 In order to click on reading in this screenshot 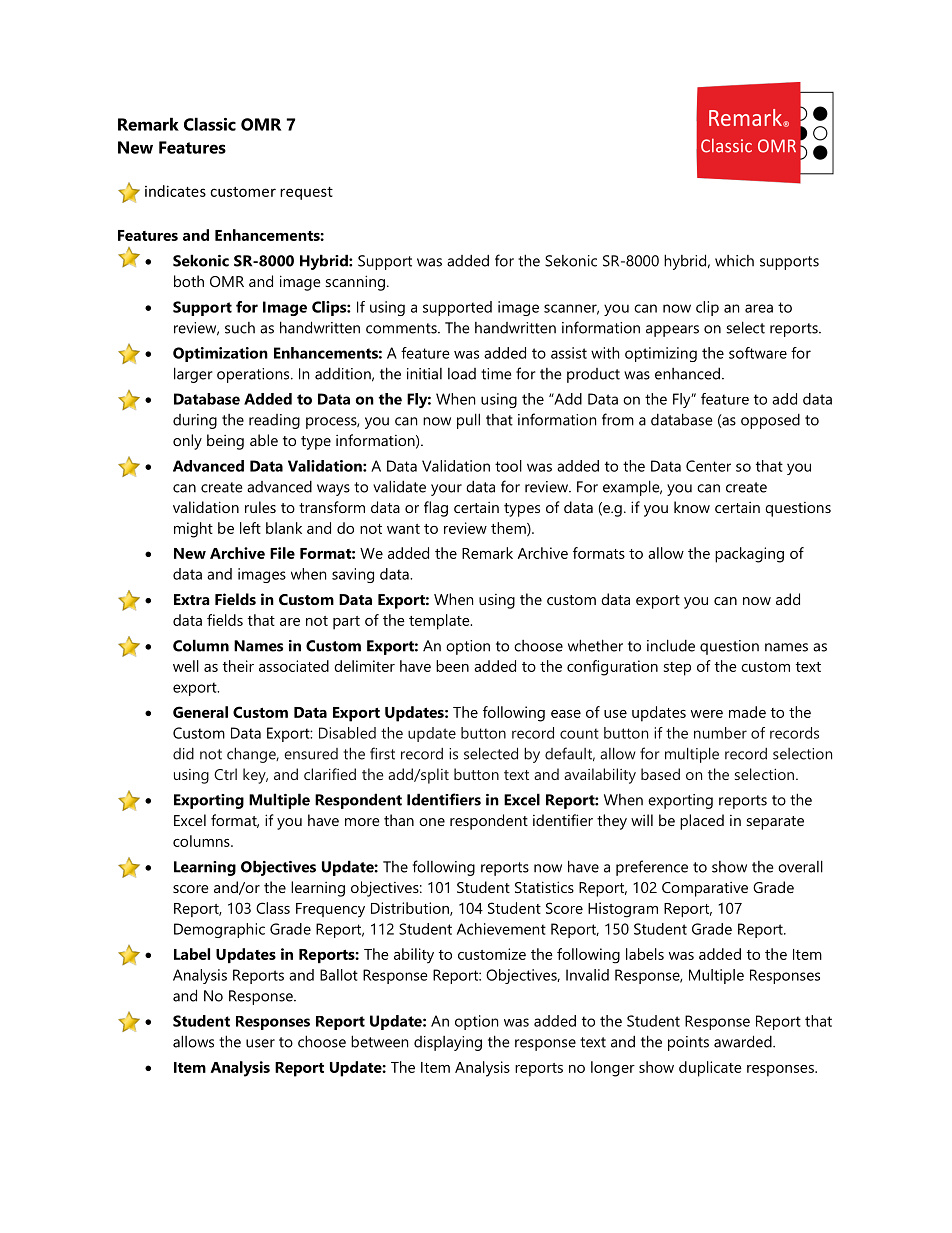, I will do `click(274, 421)`.
